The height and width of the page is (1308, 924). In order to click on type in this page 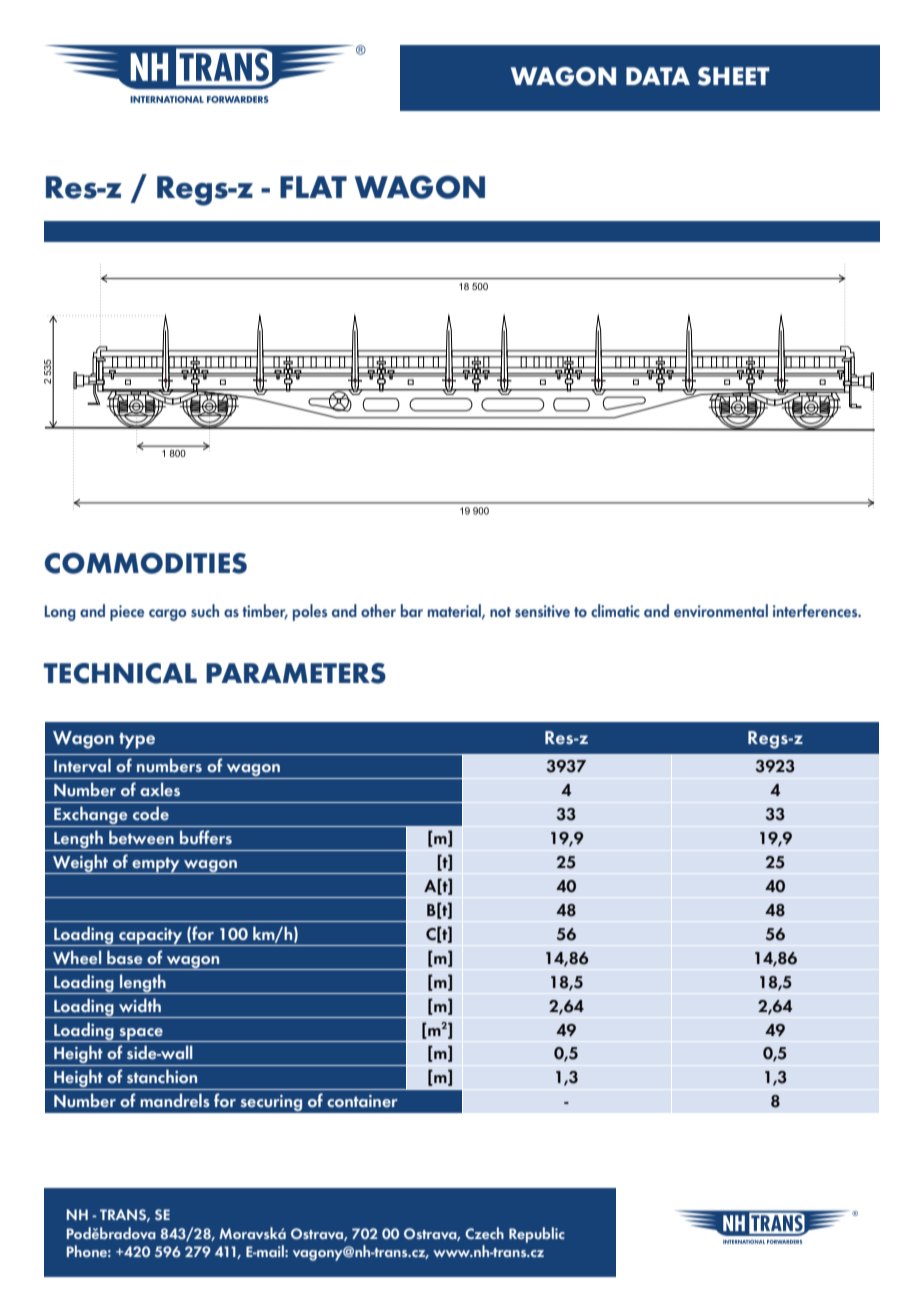, I will do `click(137, 741)`.
